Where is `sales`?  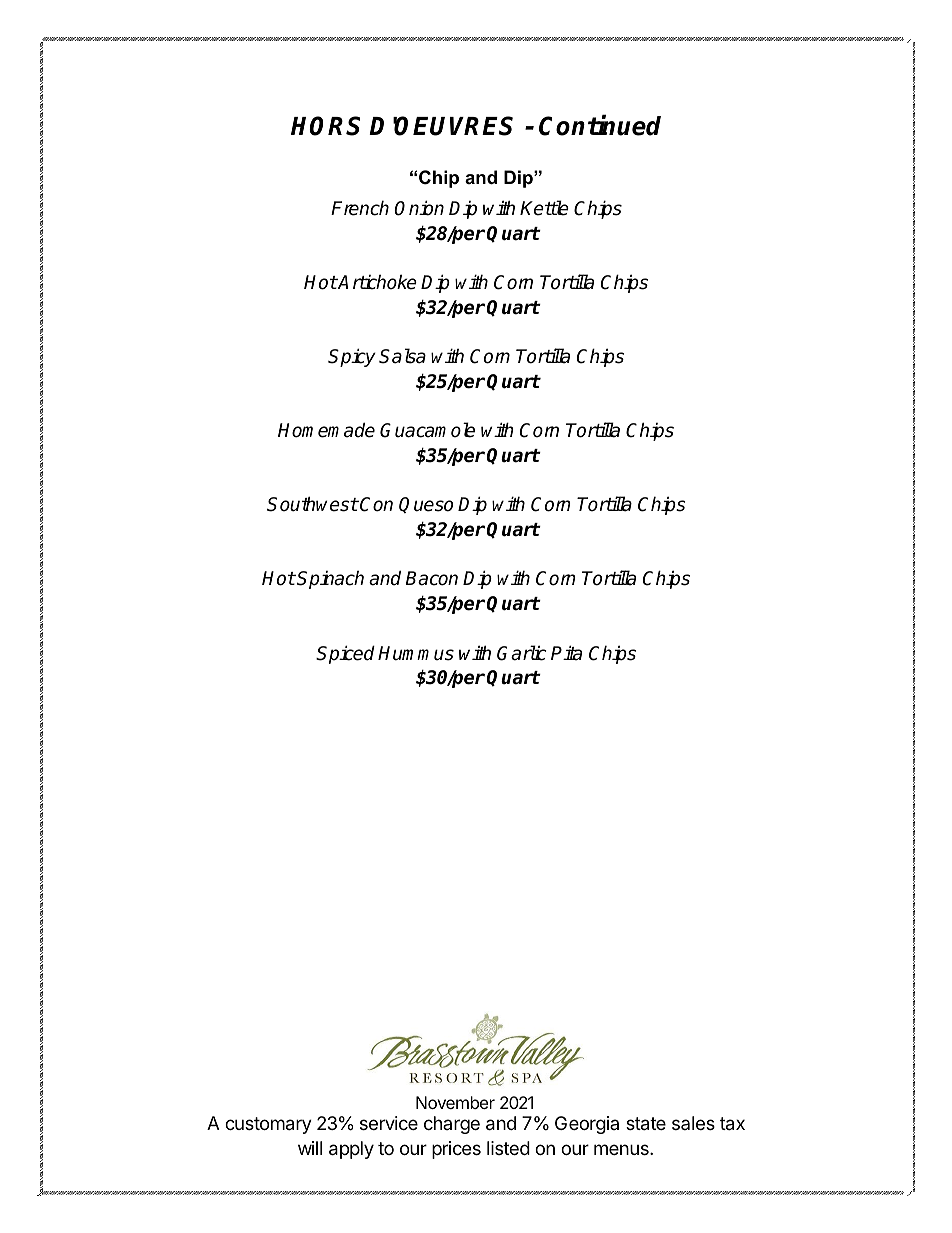 sales is located at coordinates (693, 1123).
